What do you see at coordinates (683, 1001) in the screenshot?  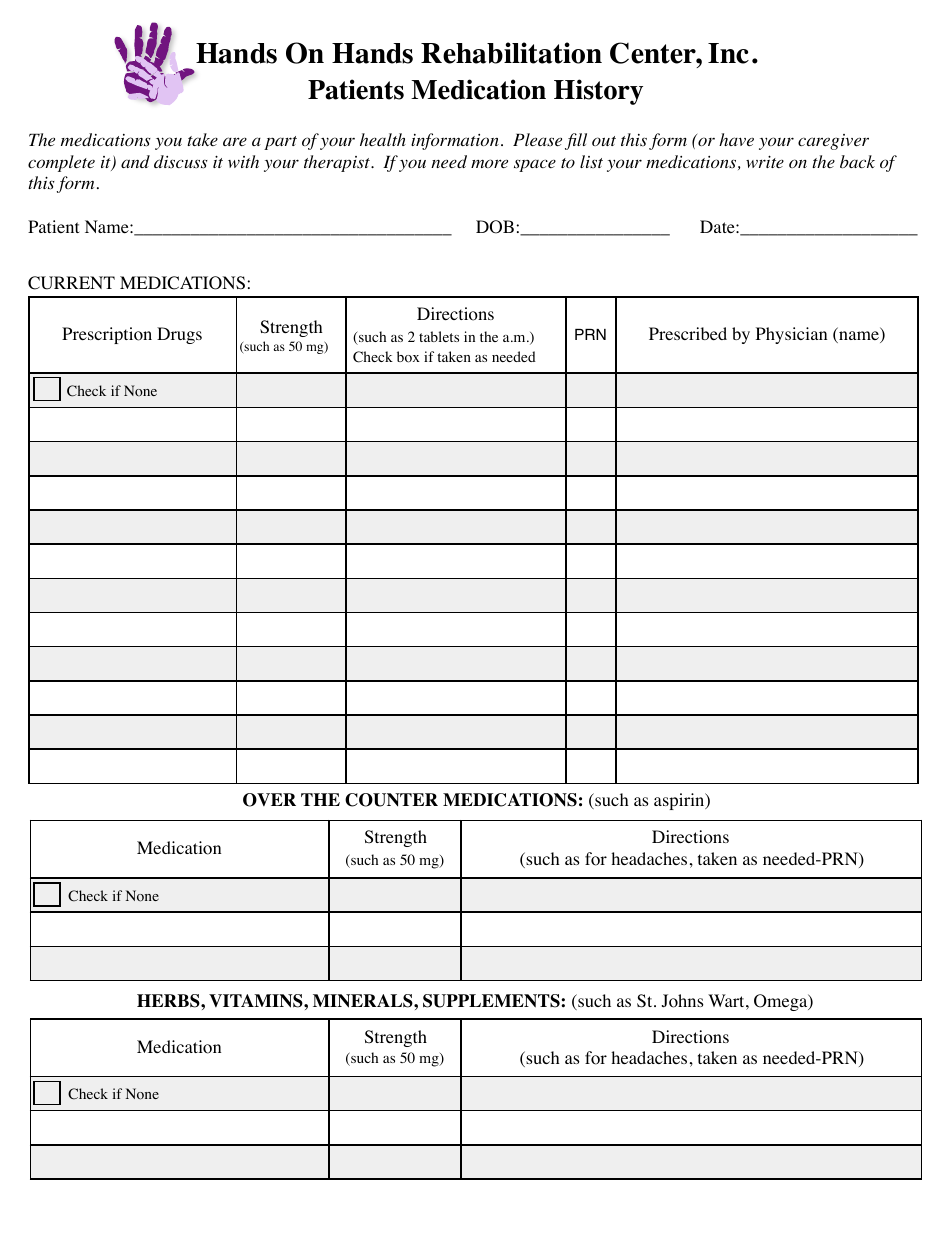 I see `Johns` at bounding box center [683, 1001].
